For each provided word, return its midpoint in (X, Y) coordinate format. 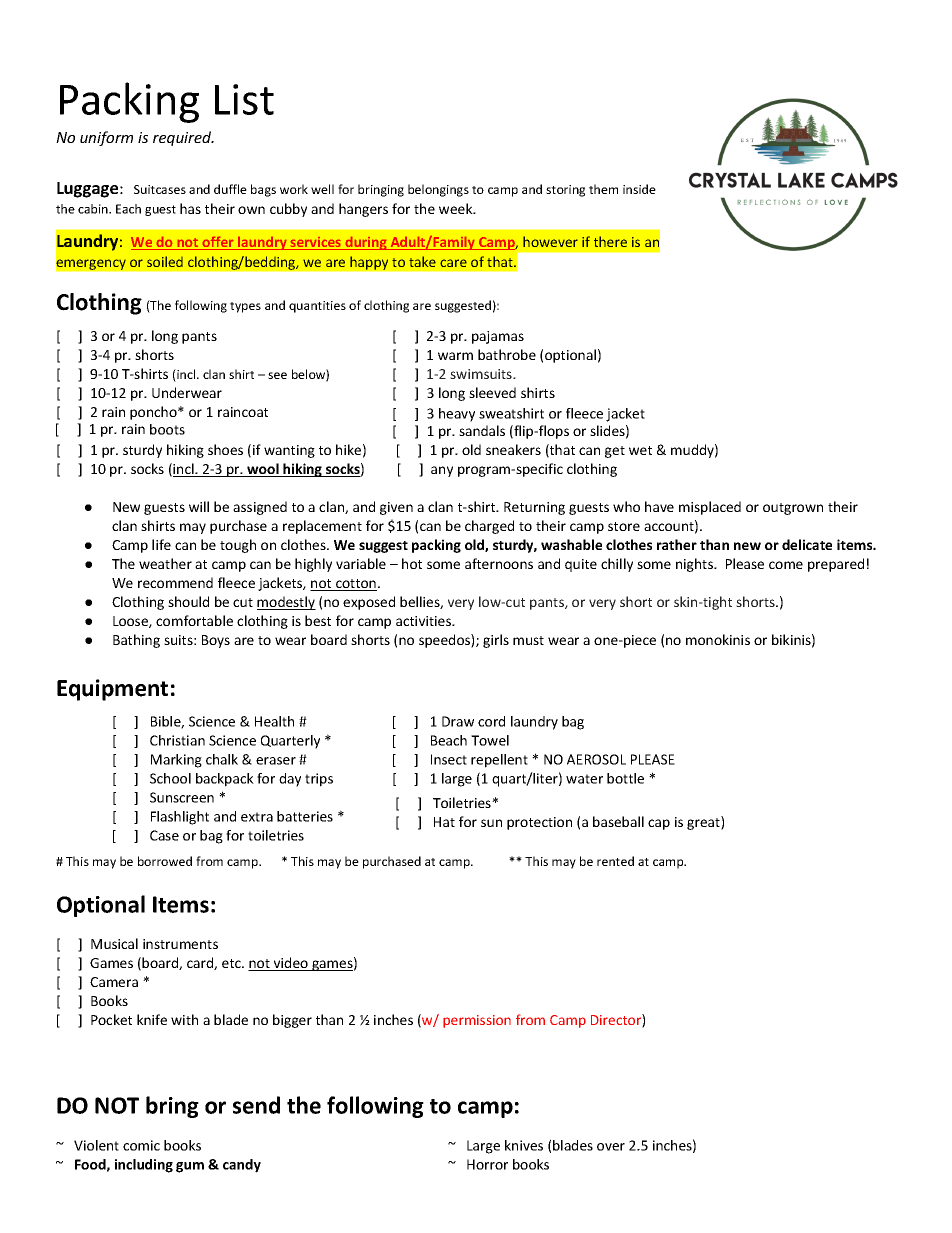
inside (639, 189)
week (457, 208)
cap (659, 824)
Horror (487, 1164)
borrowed (165, 861)
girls (496, 641)
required (183, 138)
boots (167, 429)
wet (640, 450)
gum (190, 1167)
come (786, 565)
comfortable (194, 620)
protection (539, 823)
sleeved (492, 392)
